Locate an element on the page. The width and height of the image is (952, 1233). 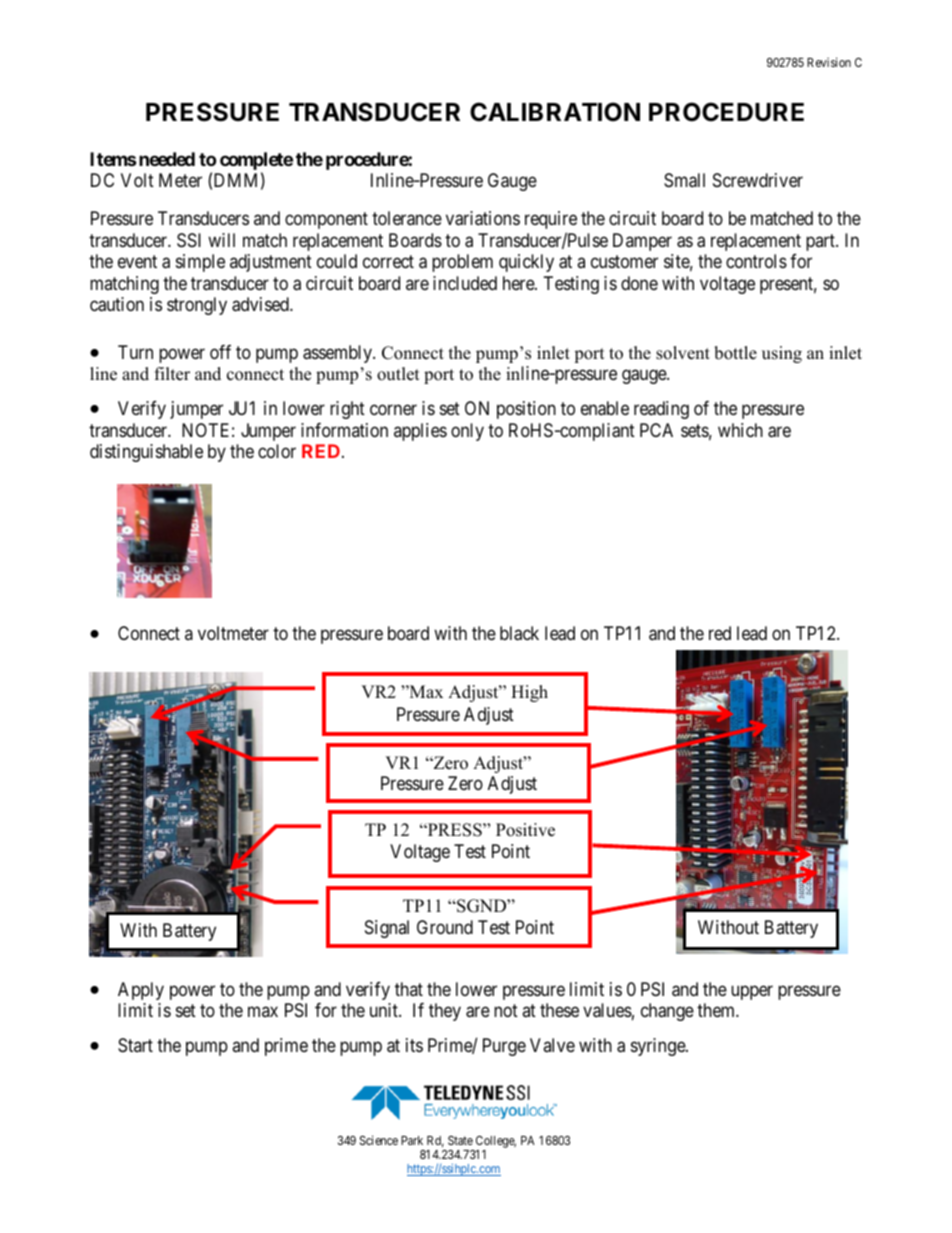
CALIBRATION is located at coordinates (555, 112).
